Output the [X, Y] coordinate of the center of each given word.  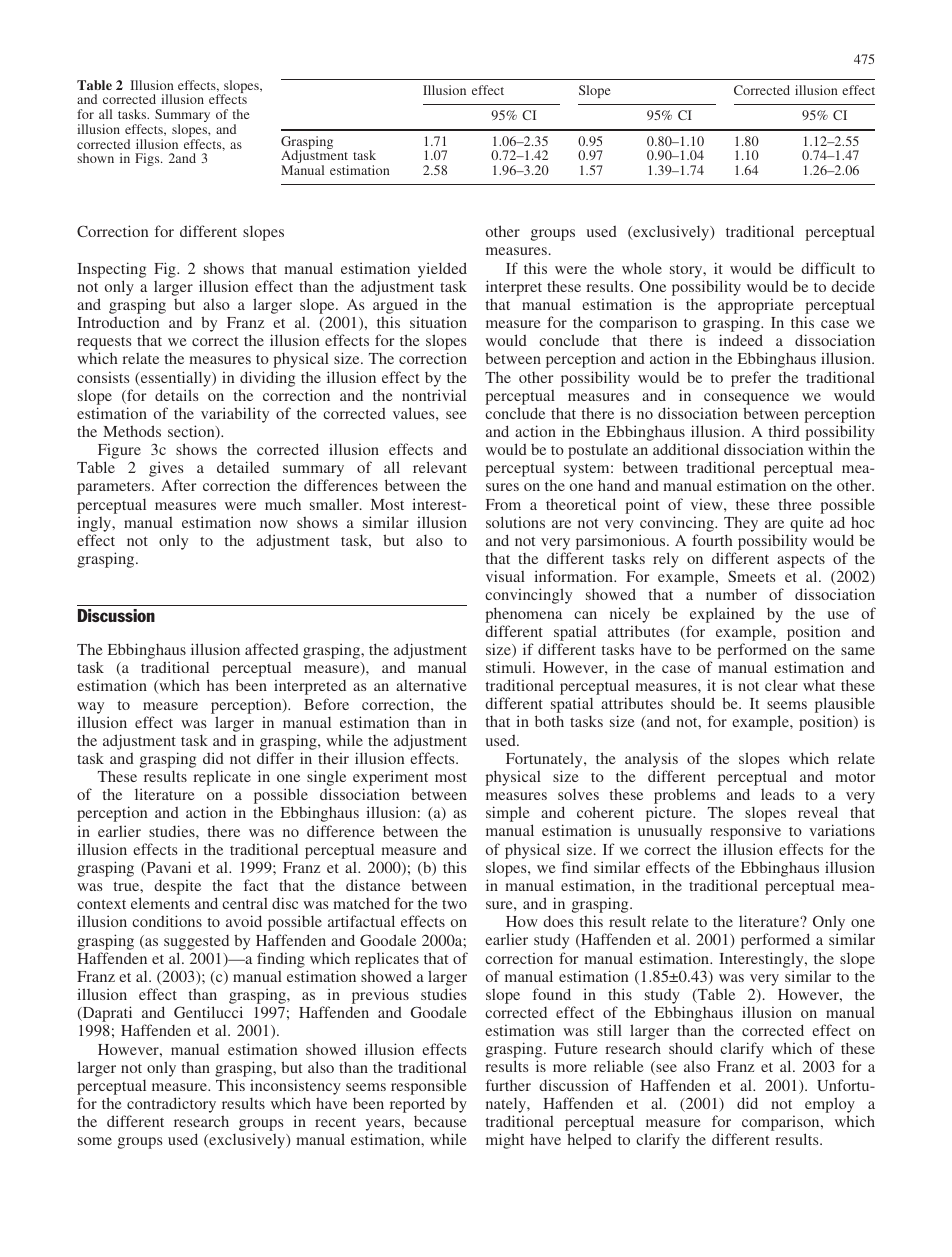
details [176, 395]
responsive [745, 832]
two [454, 904]
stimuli [510, 667]
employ [830, 1105]
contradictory [171, 1106]
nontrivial [434, 395]
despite [177, 887]
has [217, 685]
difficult [828, 268]
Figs [148, 159]
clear [781, 685]
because [440, 1121]
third [784, 431]
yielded [442, 270]
